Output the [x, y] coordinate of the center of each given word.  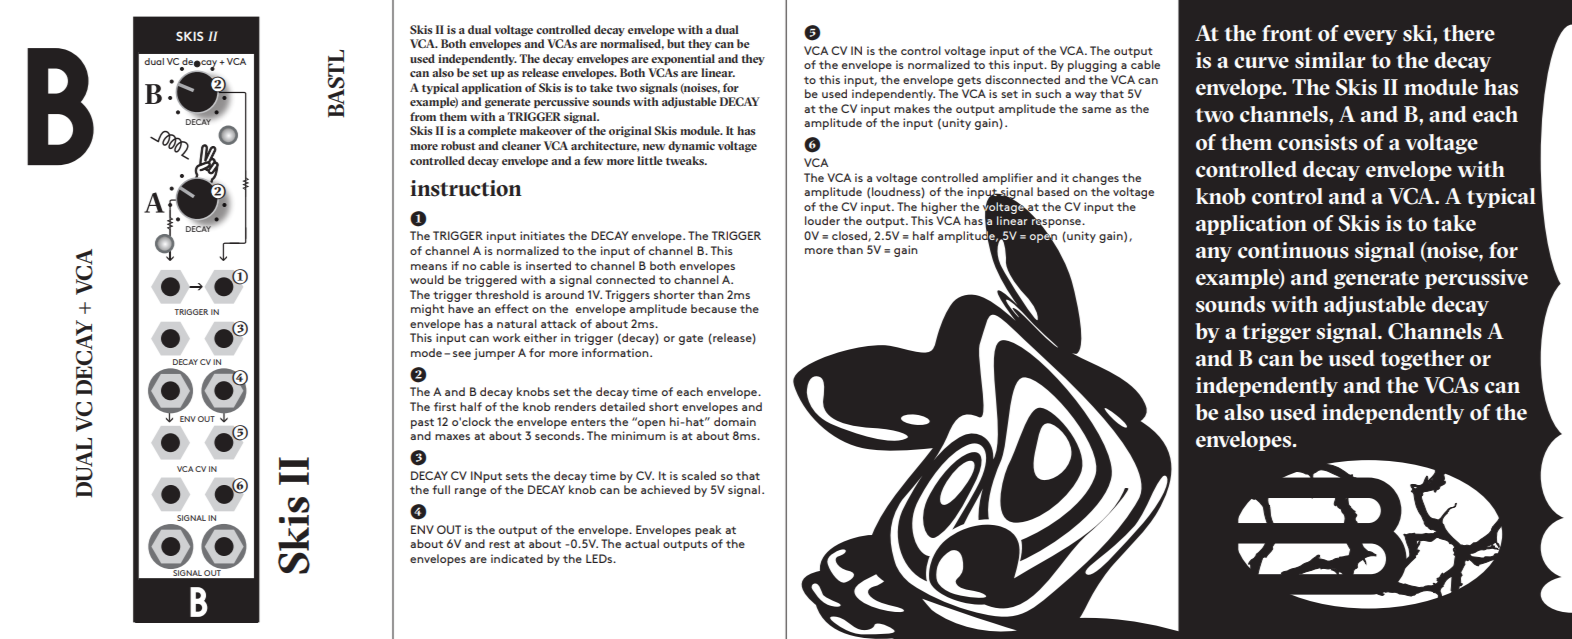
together [1422, 360]
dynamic [691, 146]
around [564, 294]
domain [735, 421]
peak [708, 531]
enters [588, 422]
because [714, 308]
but [676, 43]
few [593, 160]
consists [1317, 142]
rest [499, 544]
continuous [1293, 250]
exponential [683, 59]
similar [1330, 60]
